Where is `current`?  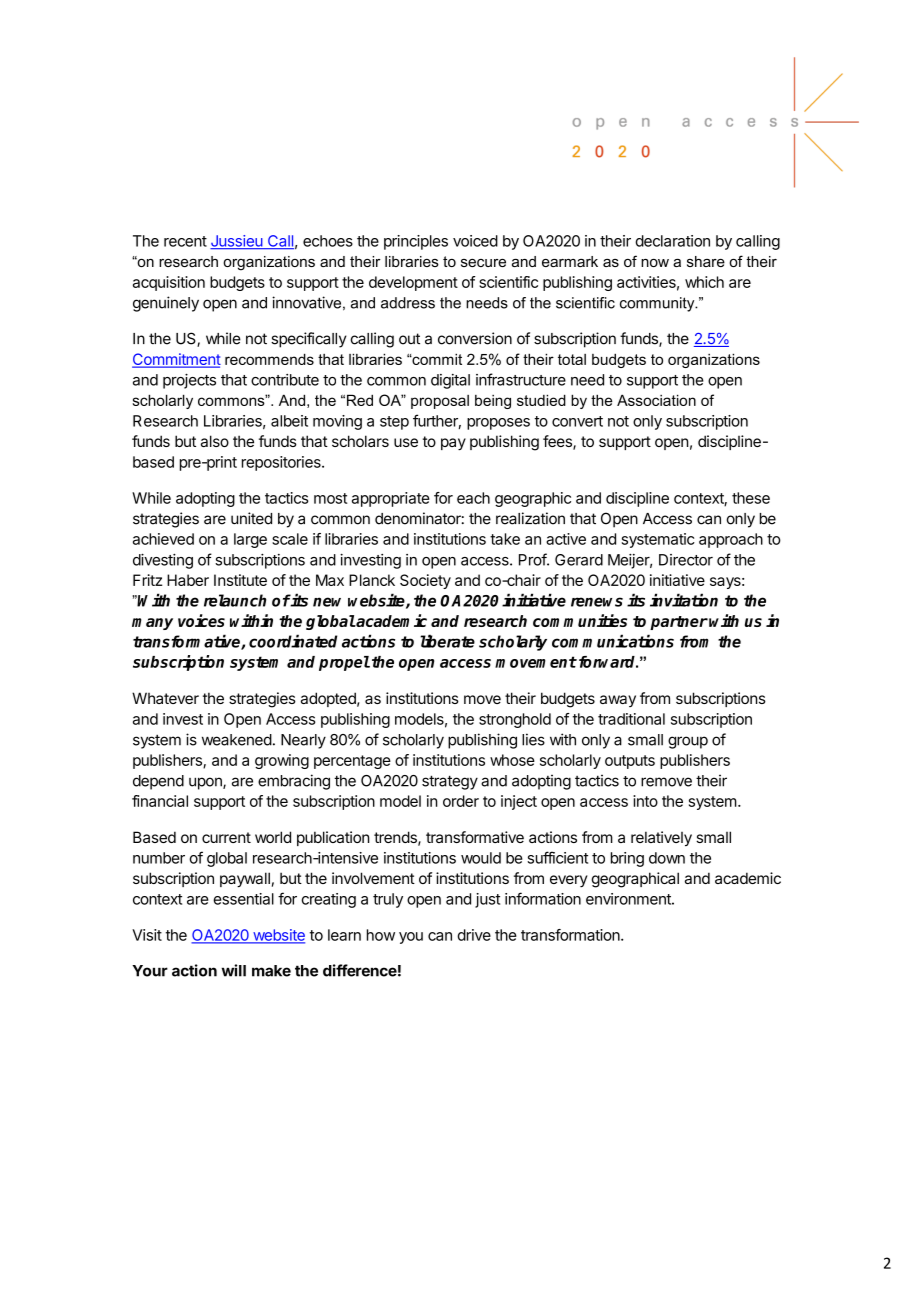 current is located at coordinates (226, 837).
